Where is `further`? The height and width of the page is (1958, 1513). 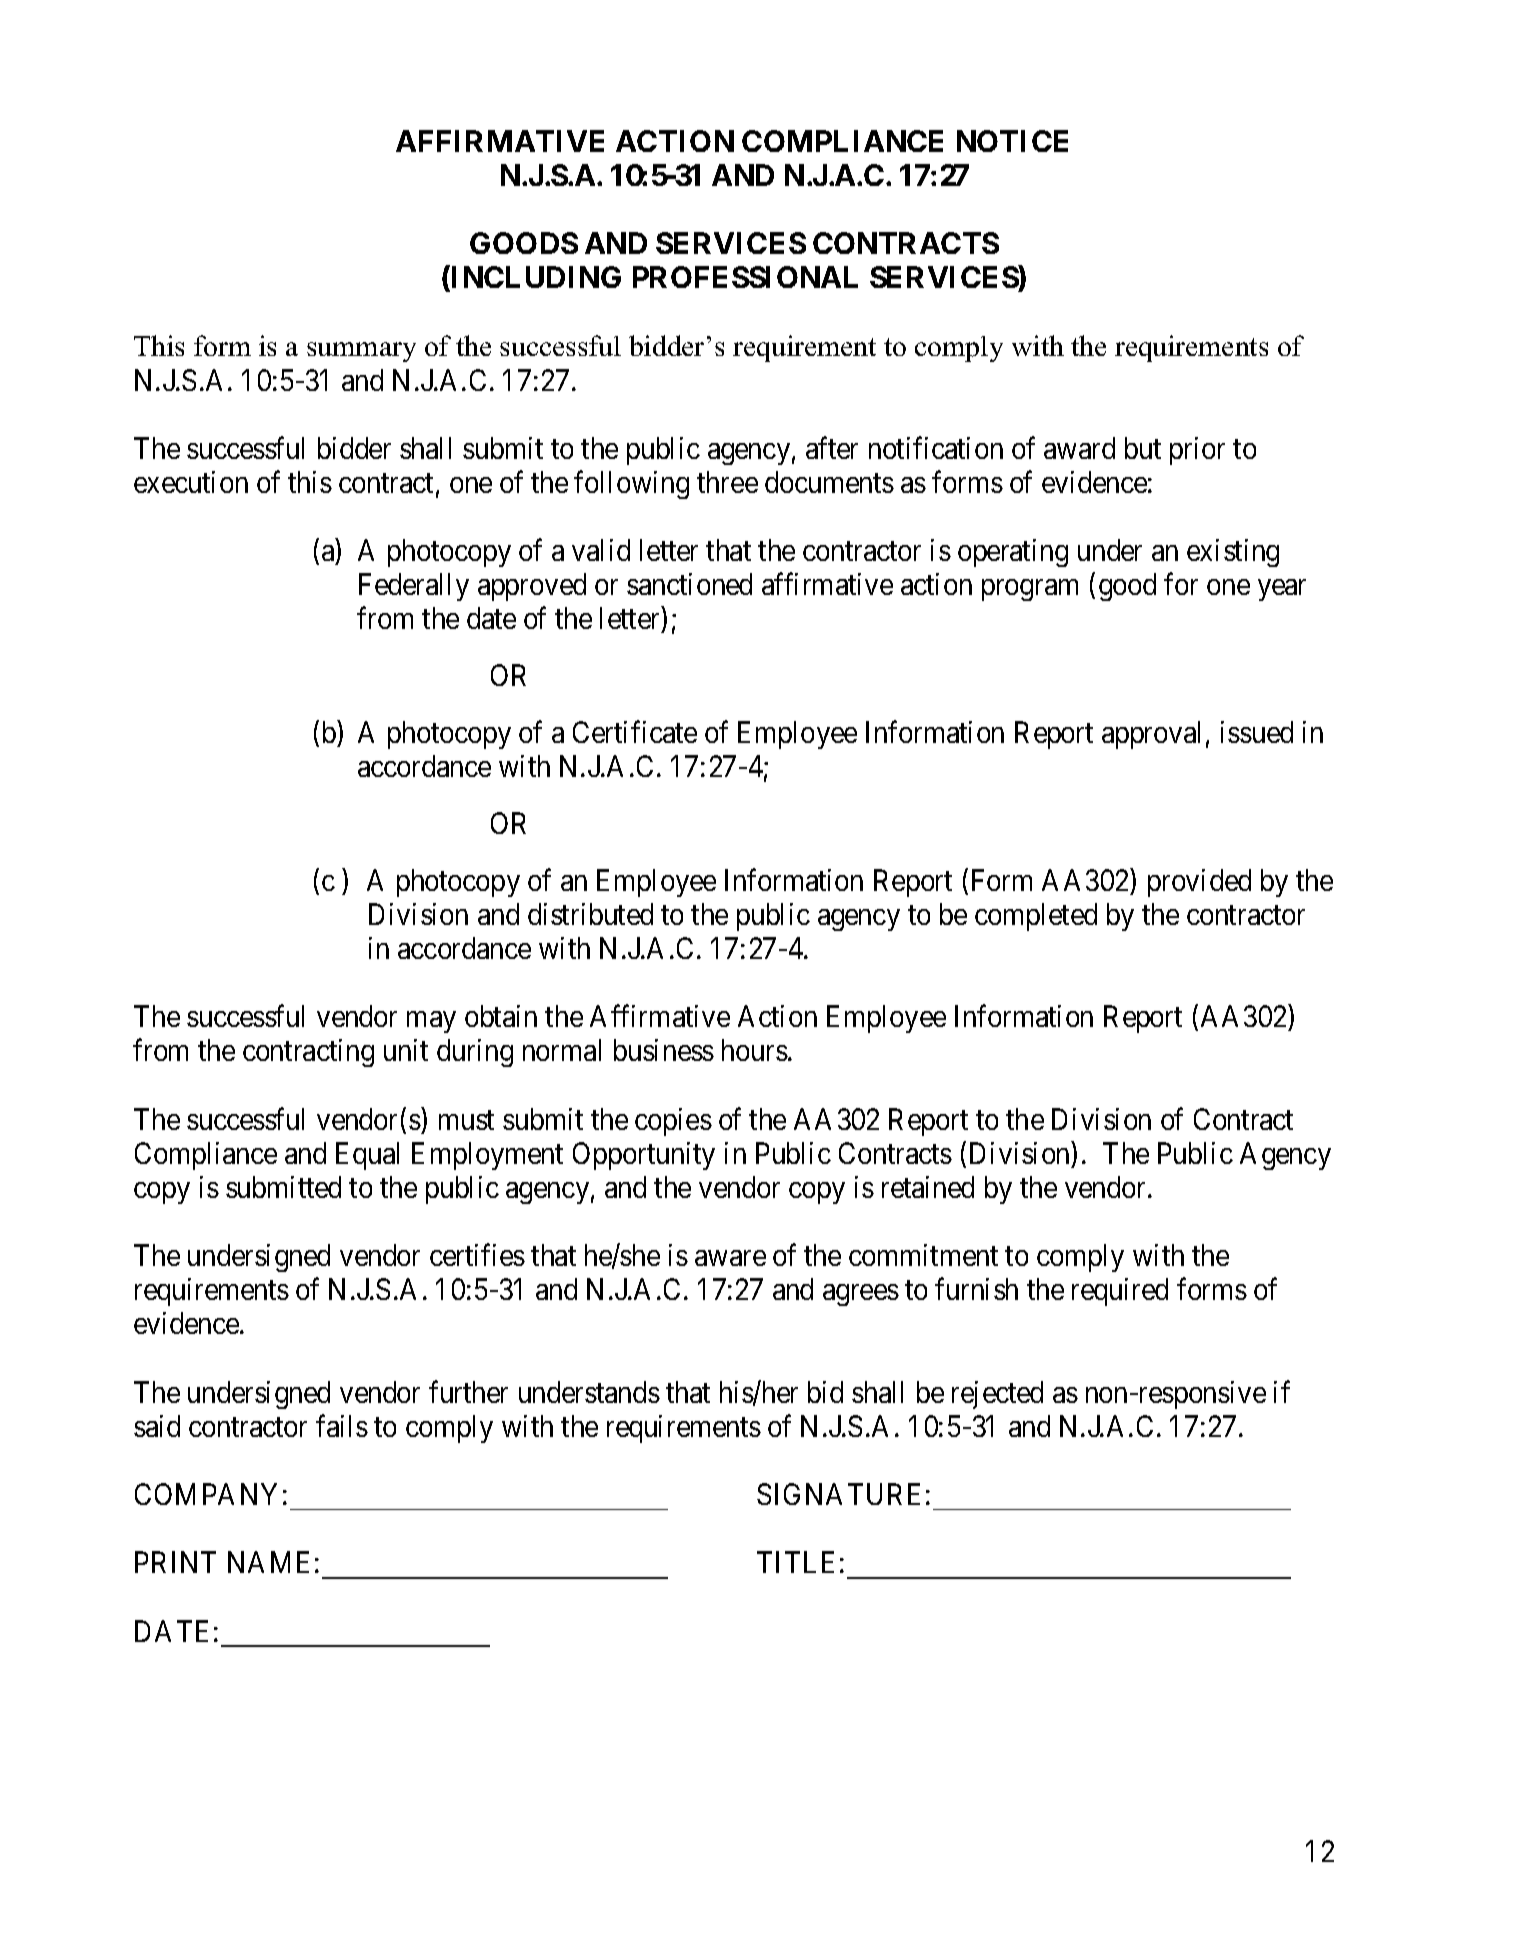 further is located at coordinates (468, 1391).
